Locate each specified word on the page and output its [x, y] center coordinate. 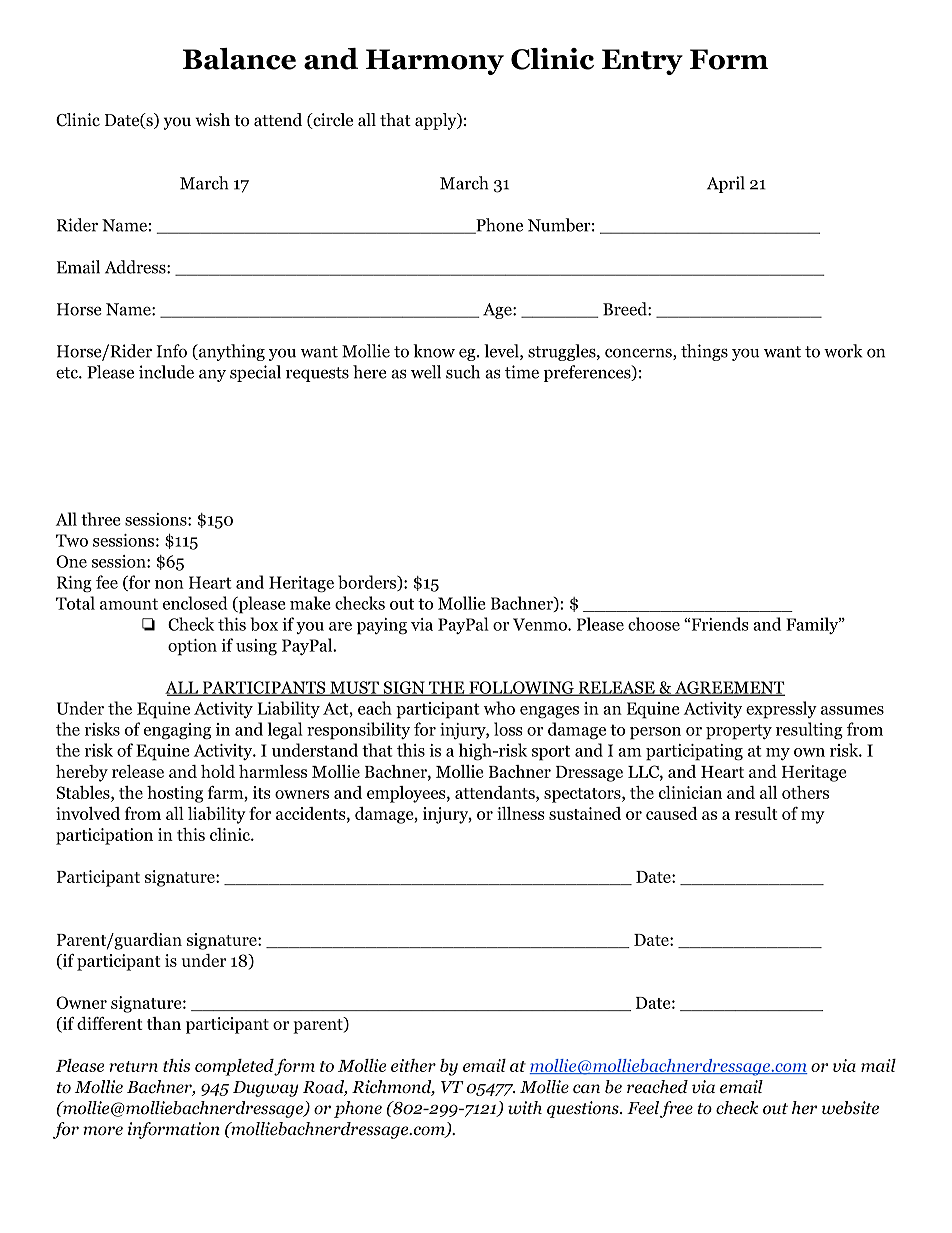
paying [382, 626]
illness [521, 813]
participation [104, 836]
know [434, 351]
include [166, 372]
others [805, 792]
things [704, 352]
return [133, 1066]
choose [654, 624]
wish [212, 119]
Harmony [435, 62]
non [169, 584]
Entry [642, 62]
